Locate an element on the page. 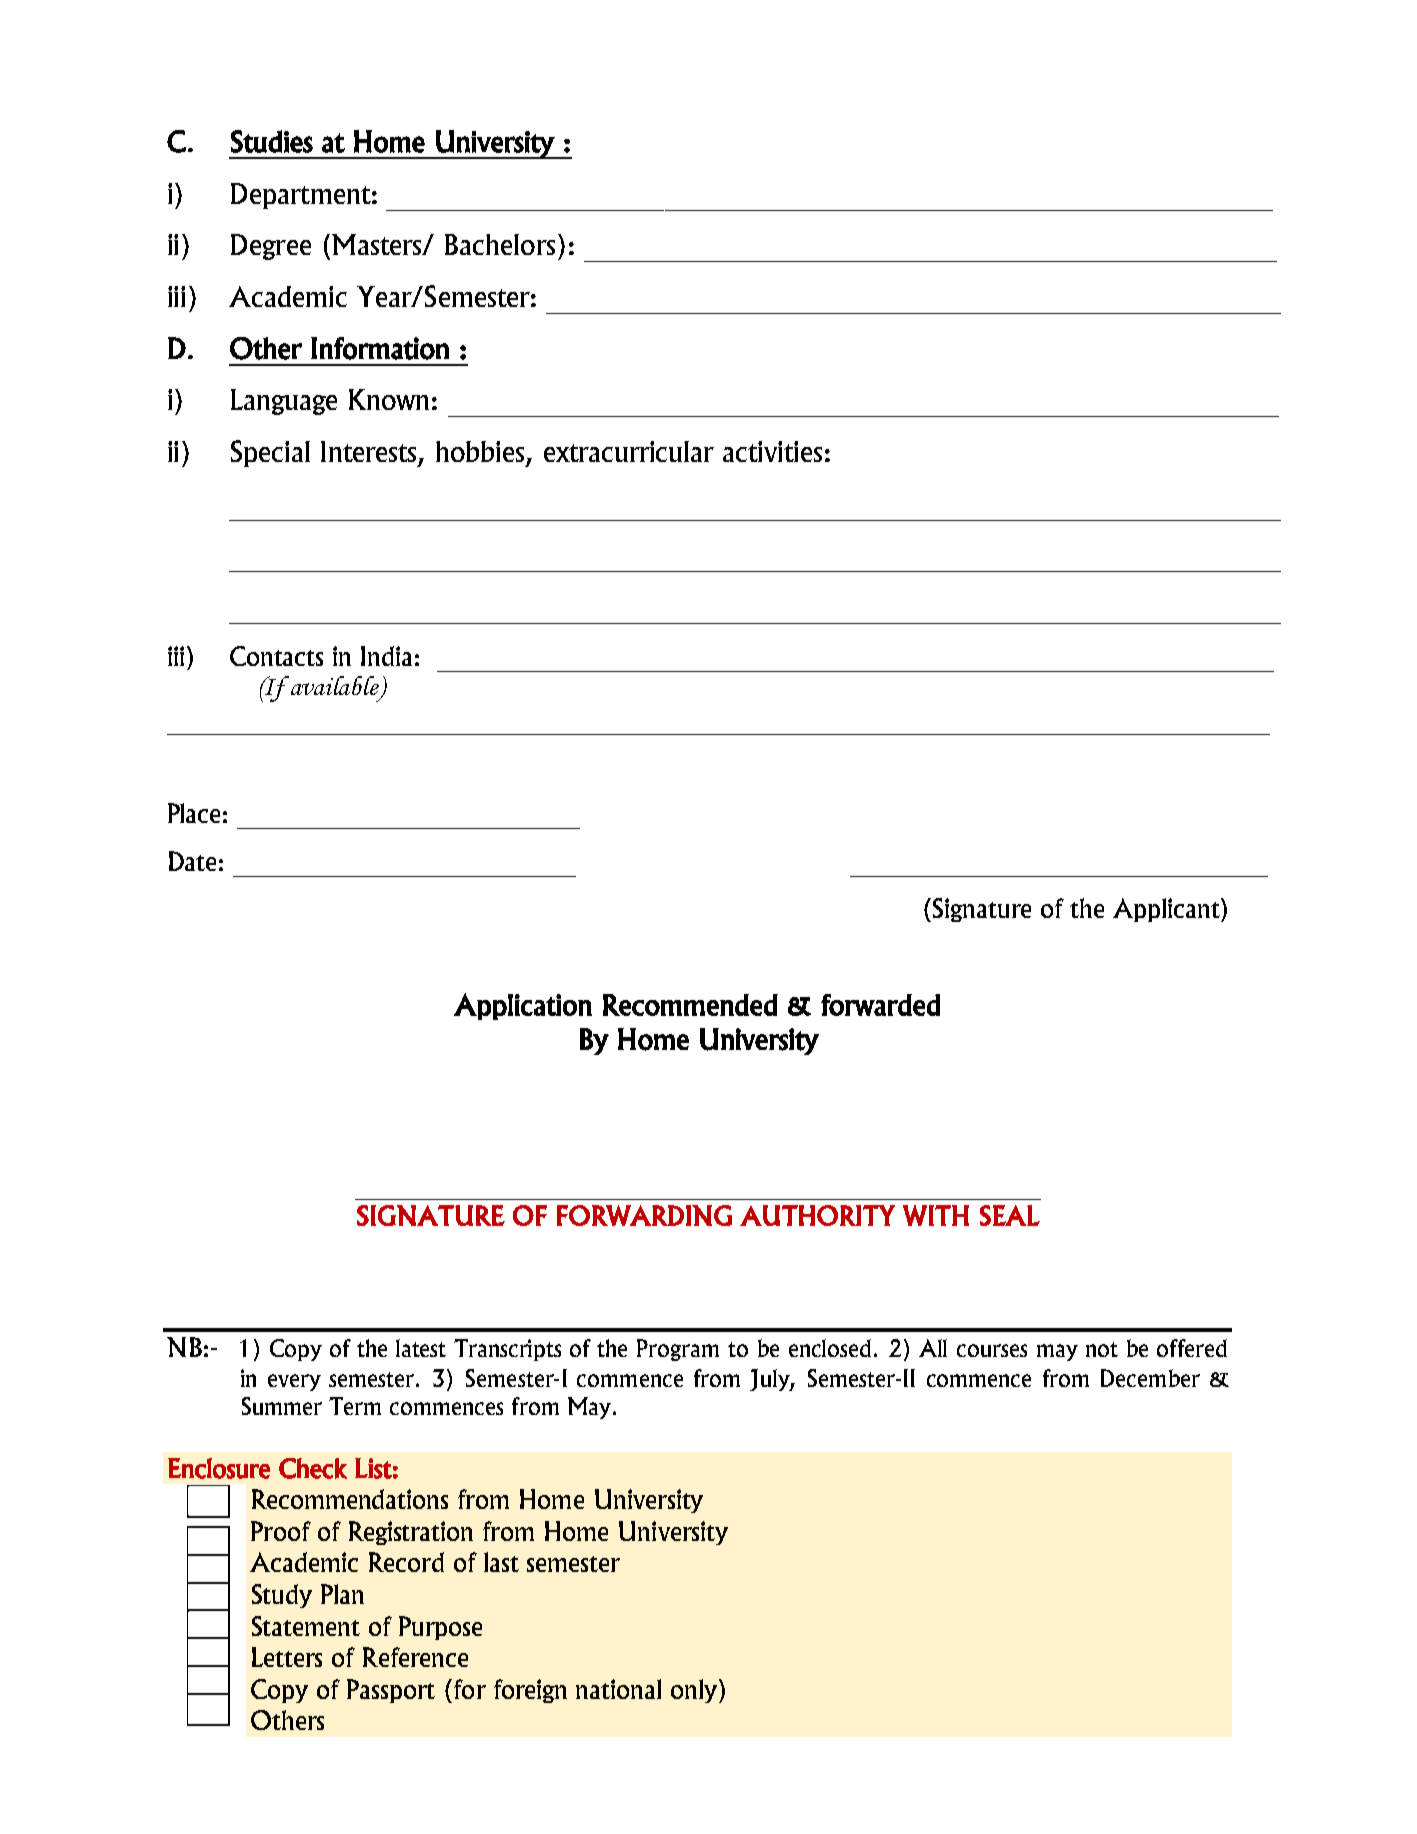 The height and width of the document is (1834, 1417). Recommended is located at coordinates (690, 1005).
